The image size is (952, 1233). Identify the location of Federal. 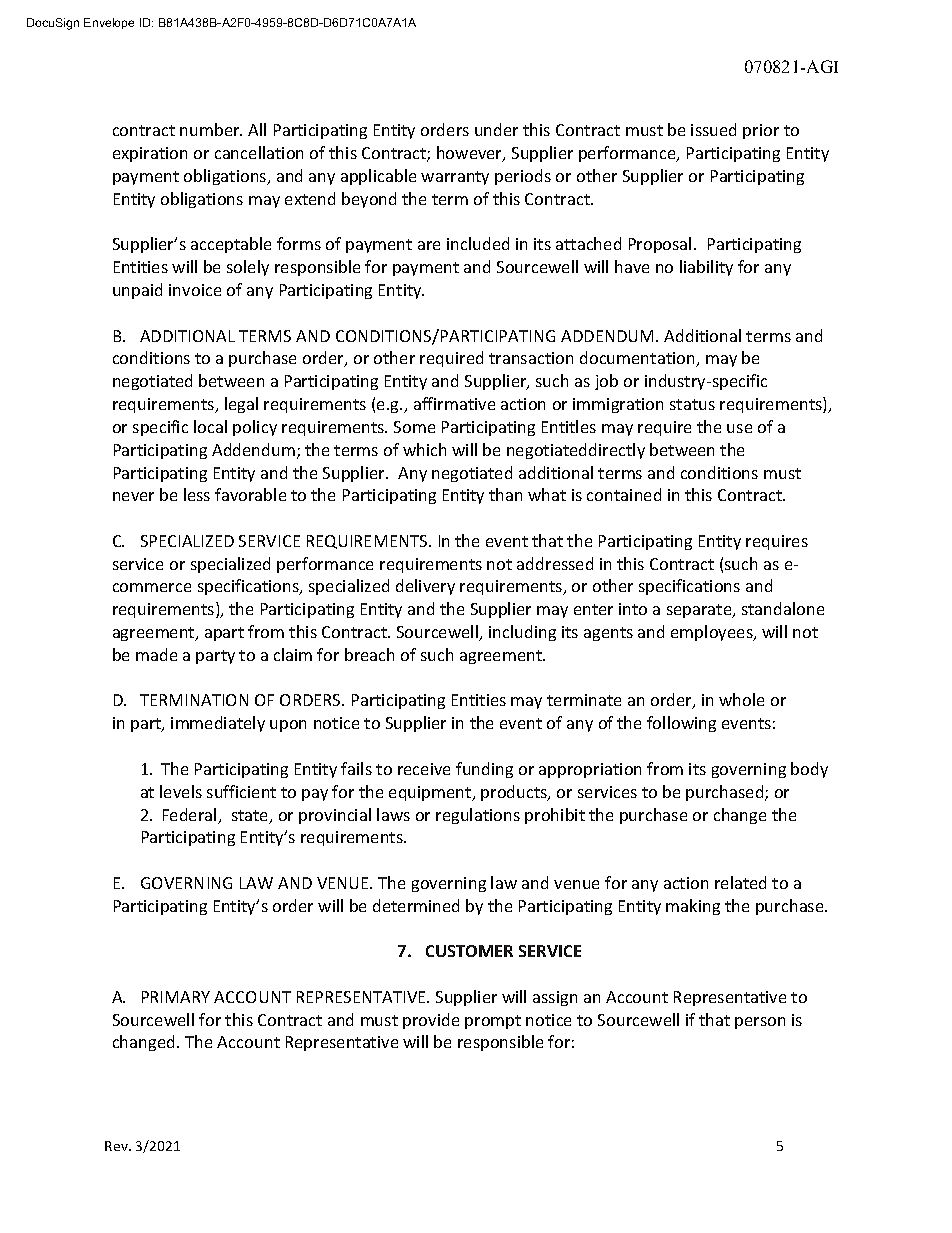
(191, 816).
